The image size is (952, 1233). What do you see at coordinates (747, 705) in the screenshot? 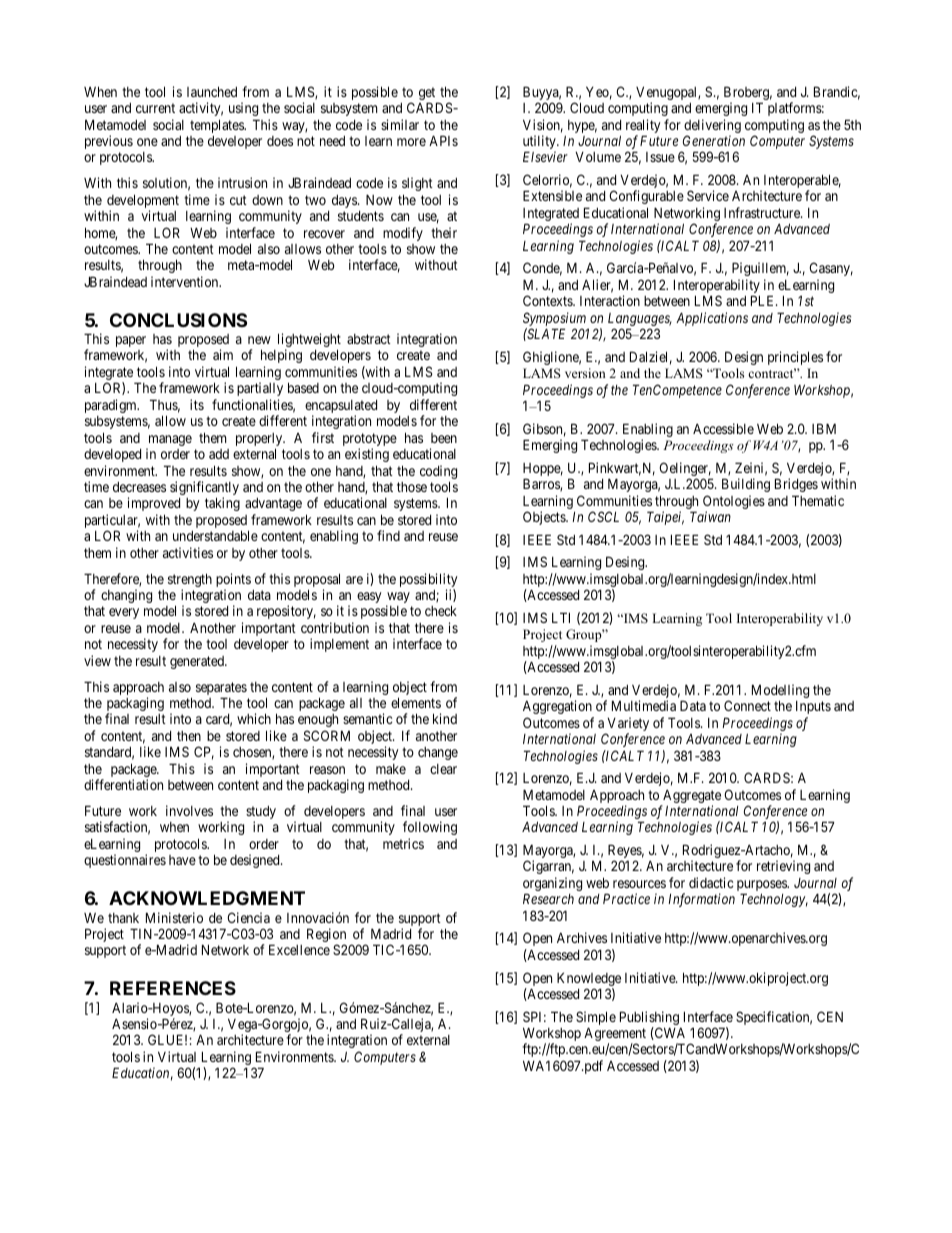
I see `Connect` at bounding box center [747, 705].
